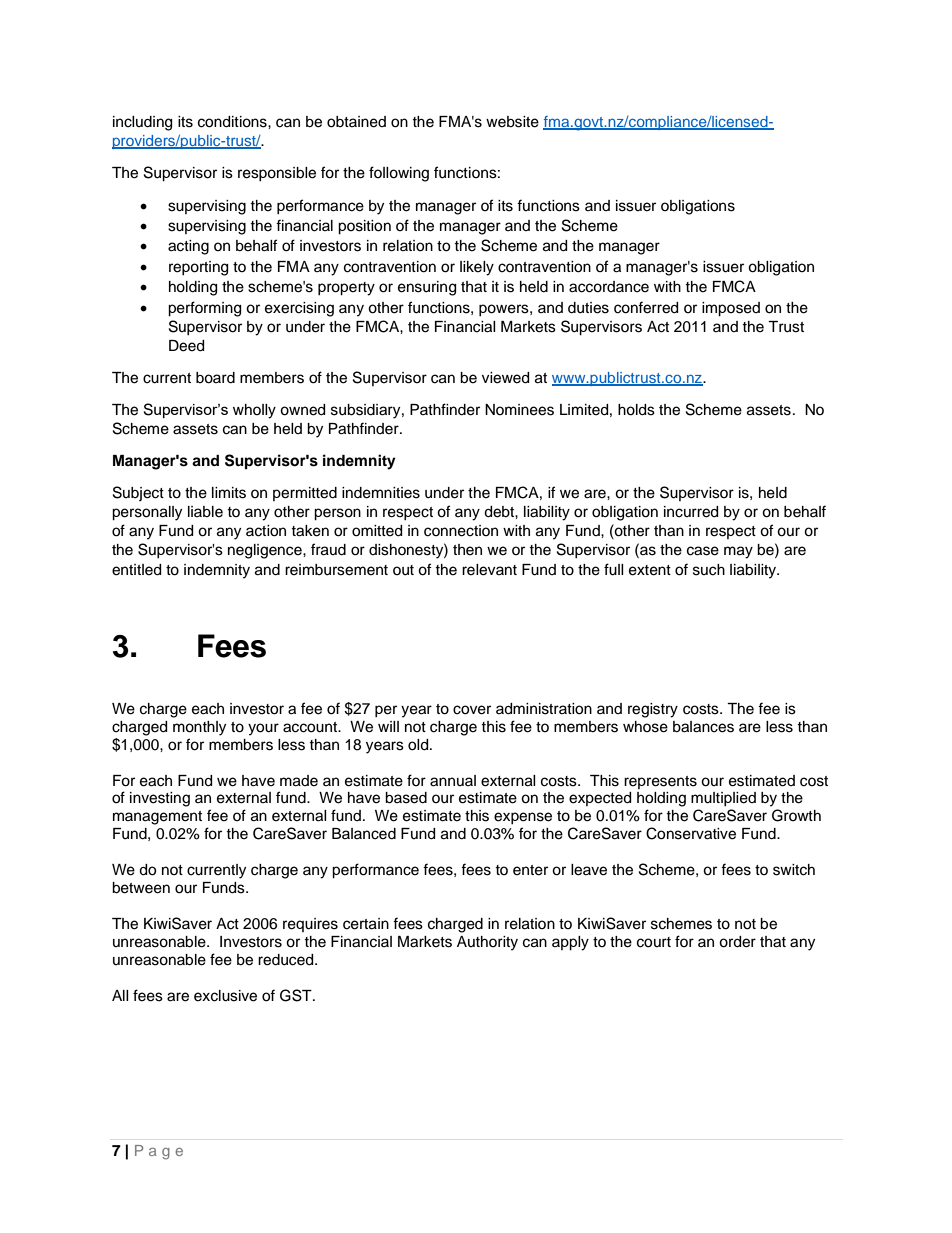 The width and height of the screenshot is (952, 1233). Describe the element at coordinates (467, 550) in the screenshot. I see `then` at that location.
